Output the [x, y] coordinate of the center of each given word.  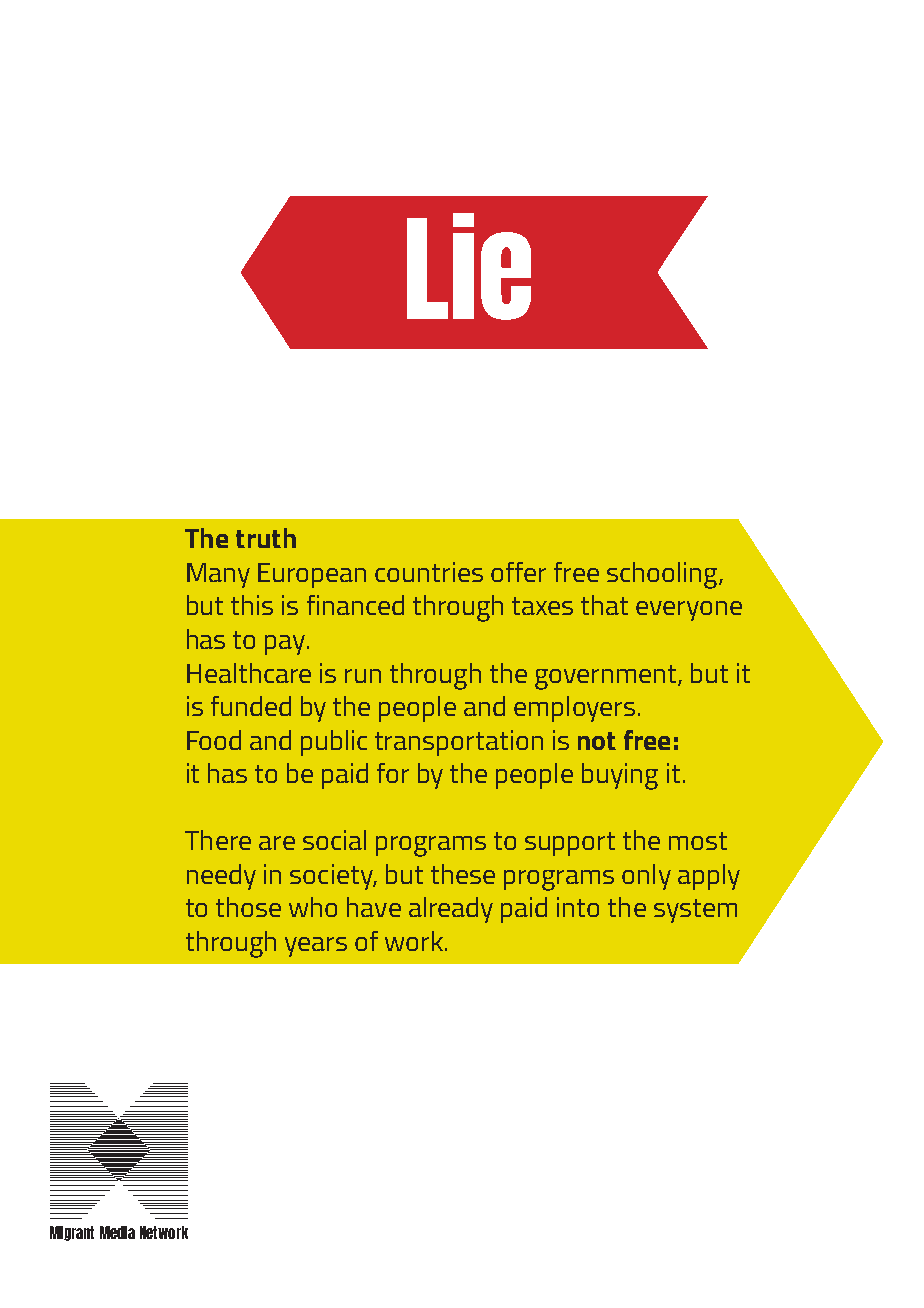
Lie [469, 266]
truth [266, 538]
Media [117, 1232]
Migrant [72, 1233]
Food [214, 740]
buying [620, 776]
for [393, 773]
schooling [663, 575]
